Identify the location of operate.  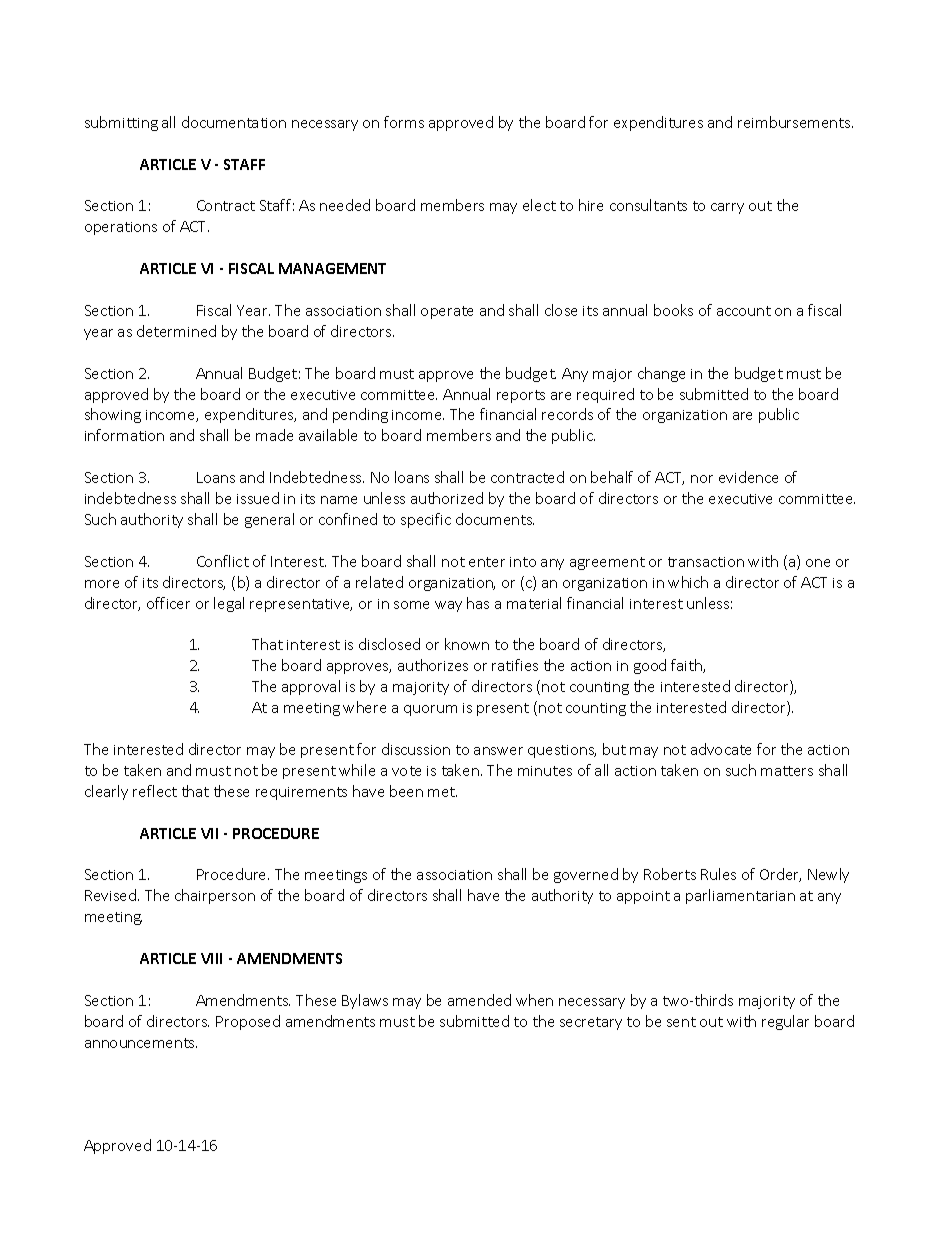
(447, 312).
